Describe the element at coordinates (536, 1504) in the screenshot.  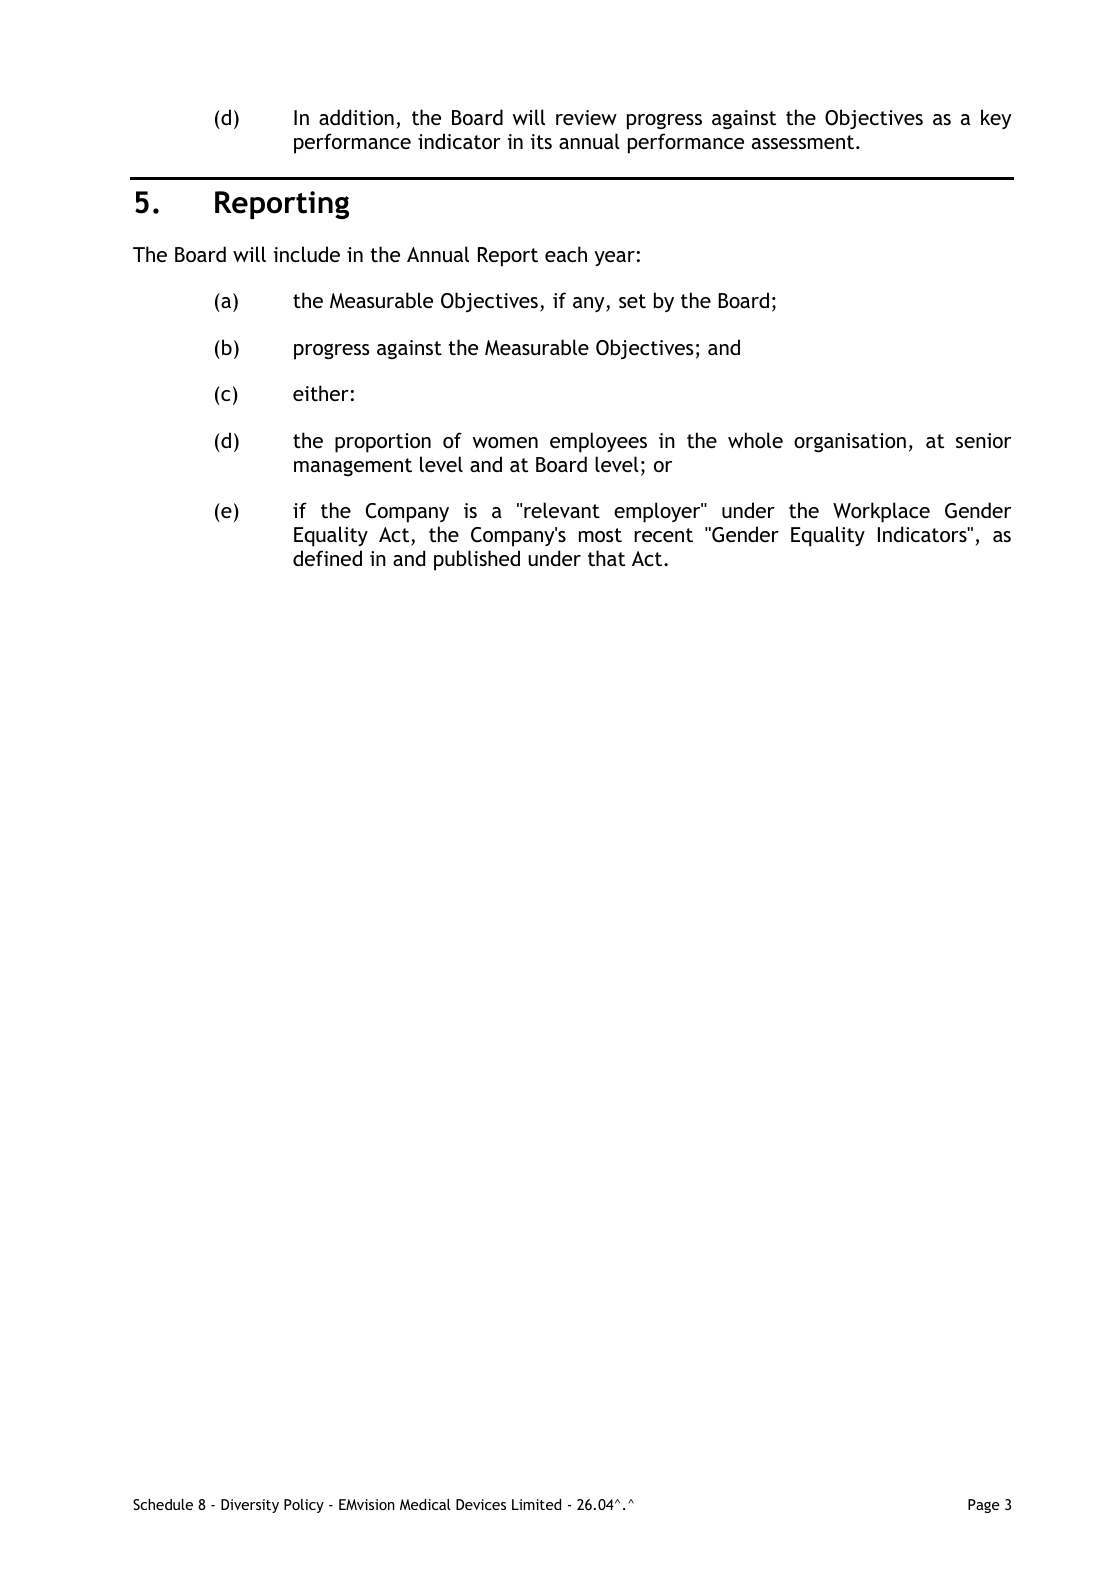
I see `Limited` at that location.
